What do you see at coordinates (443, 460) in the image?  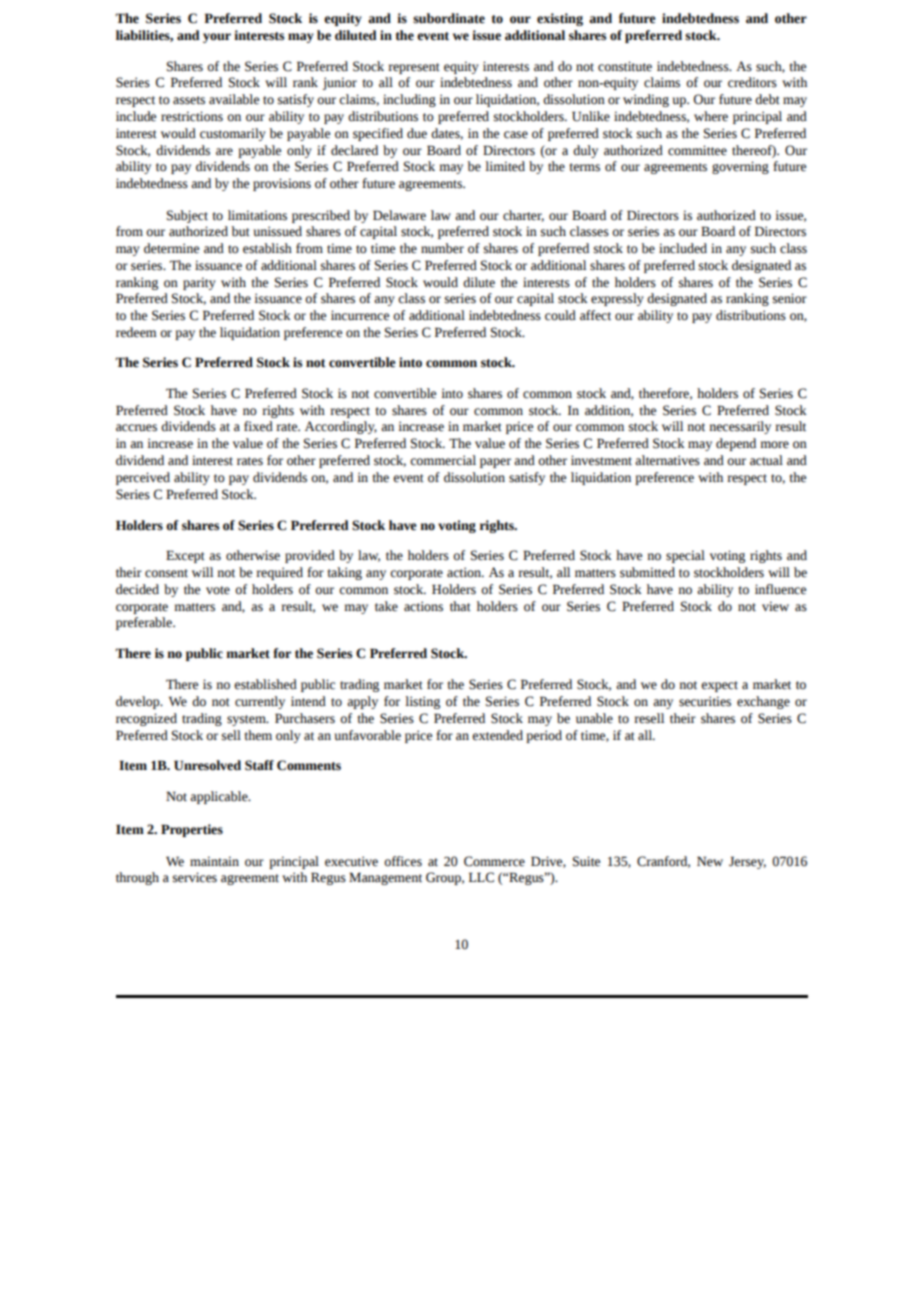 I see `commercial` at bounding box center [443, 460].
